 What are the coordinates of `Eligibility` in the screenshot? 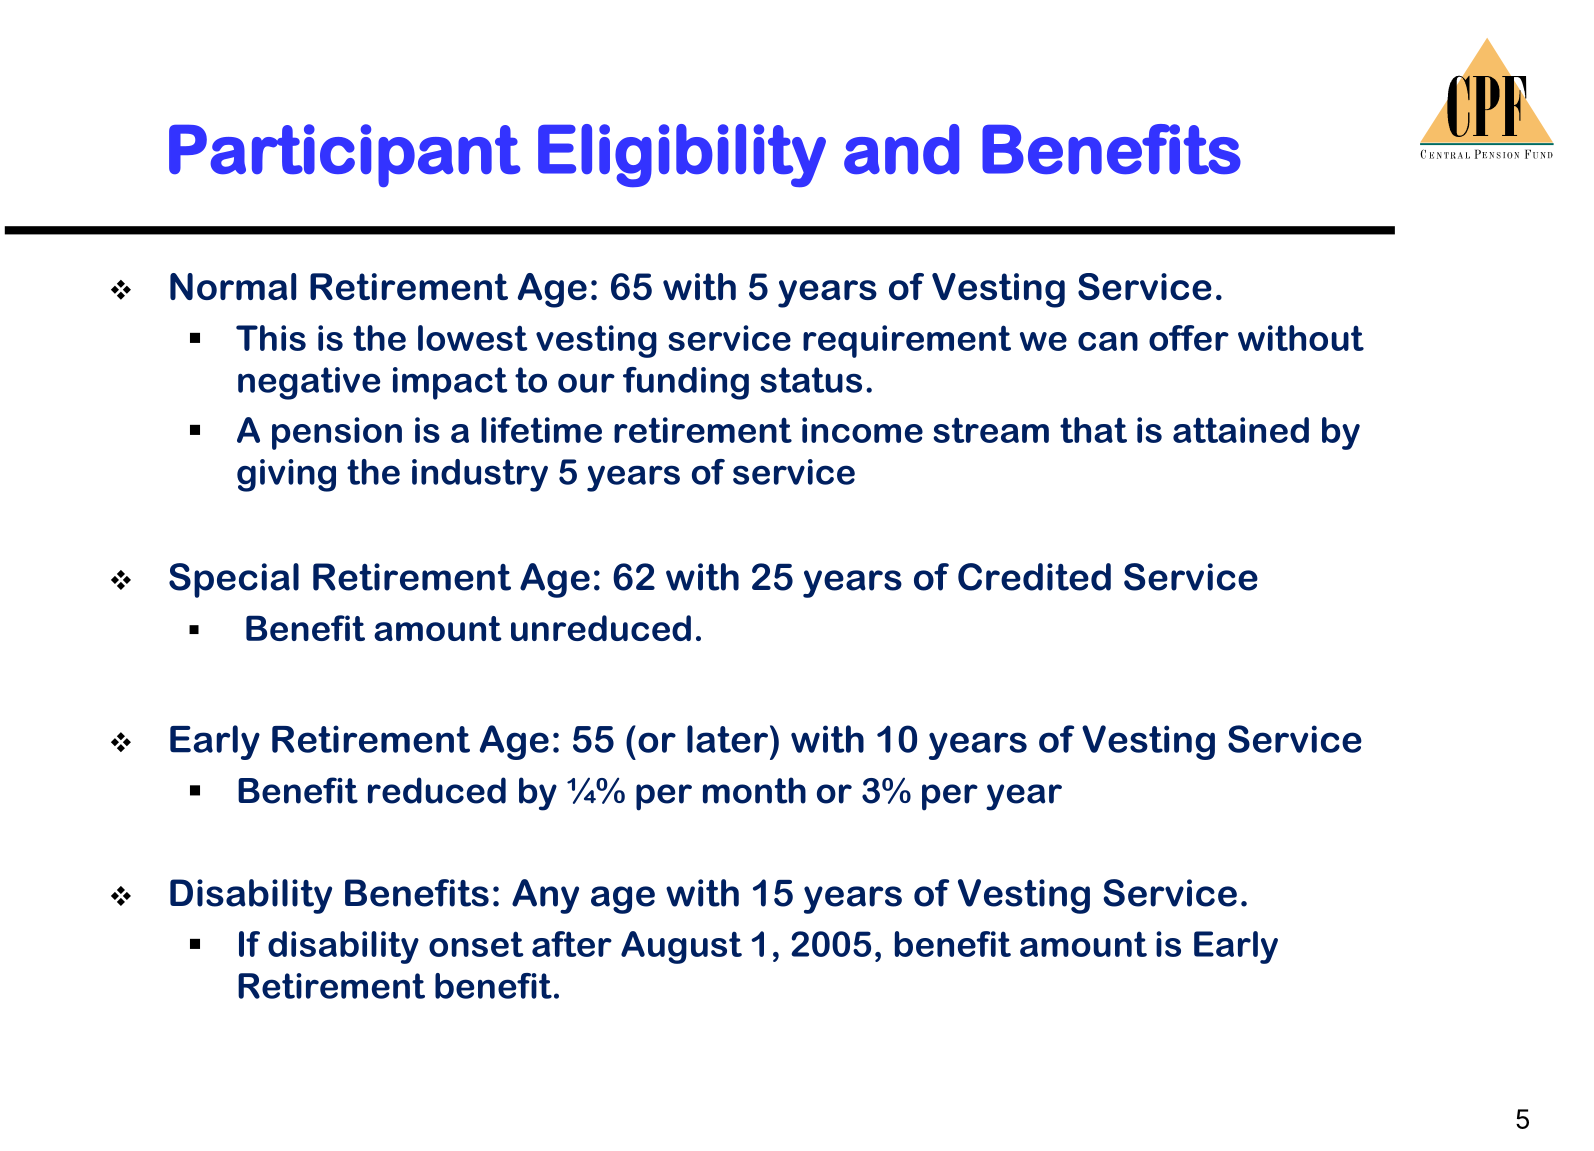 It's located at (682, 155).
